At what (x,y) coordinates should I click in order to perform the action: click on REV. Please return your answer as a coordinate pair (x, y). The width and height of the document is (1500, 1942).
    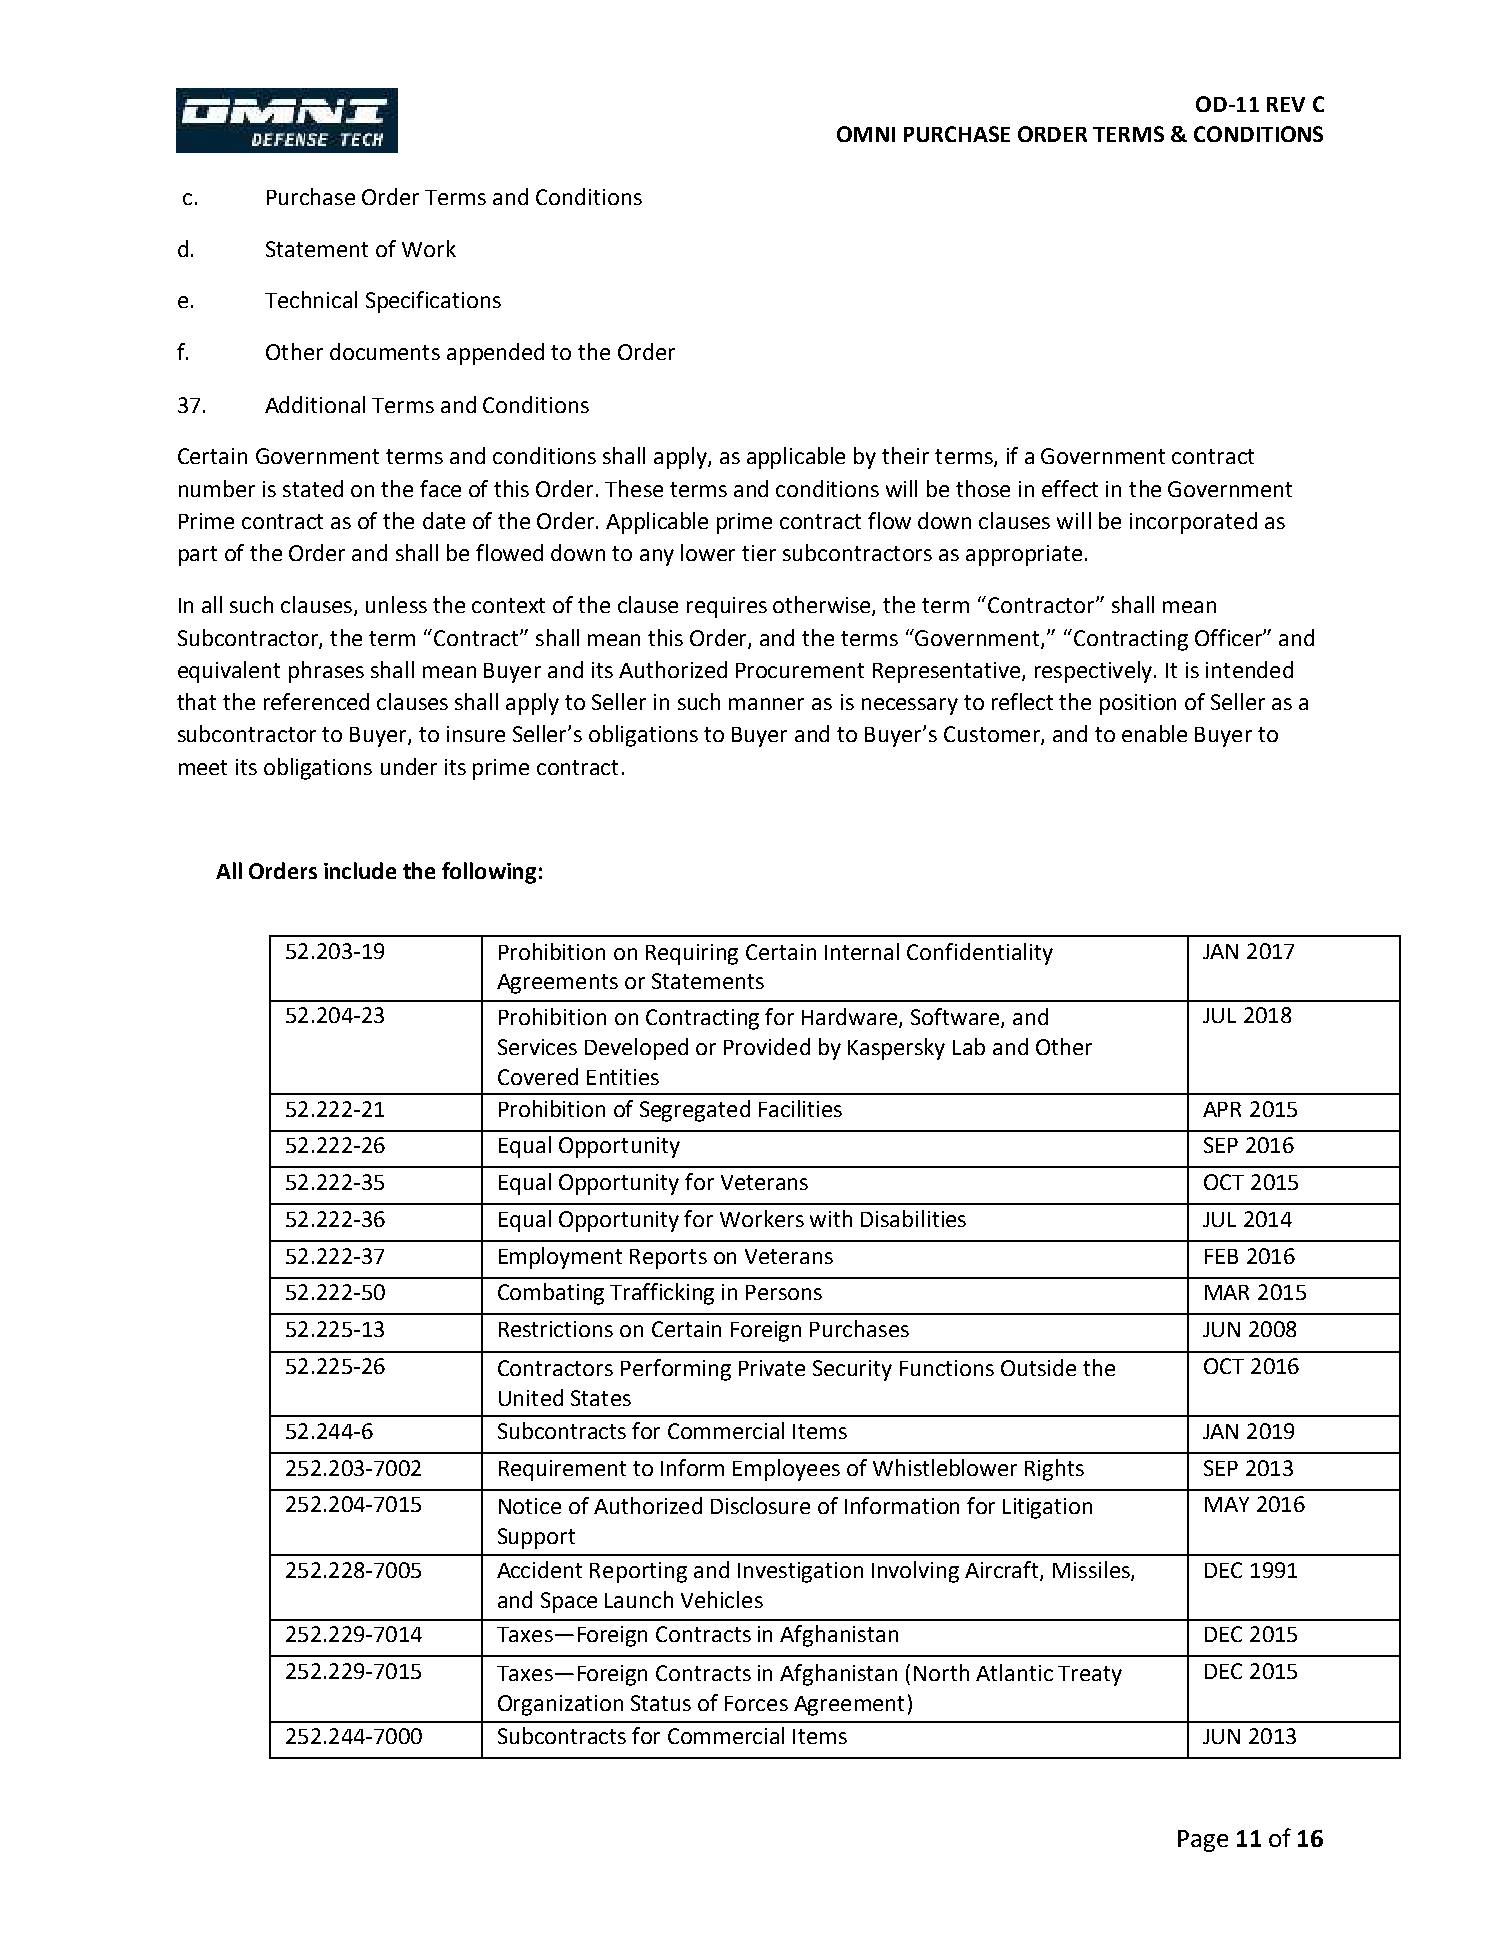
    Looking at the image, I should click on (1286, 104).
